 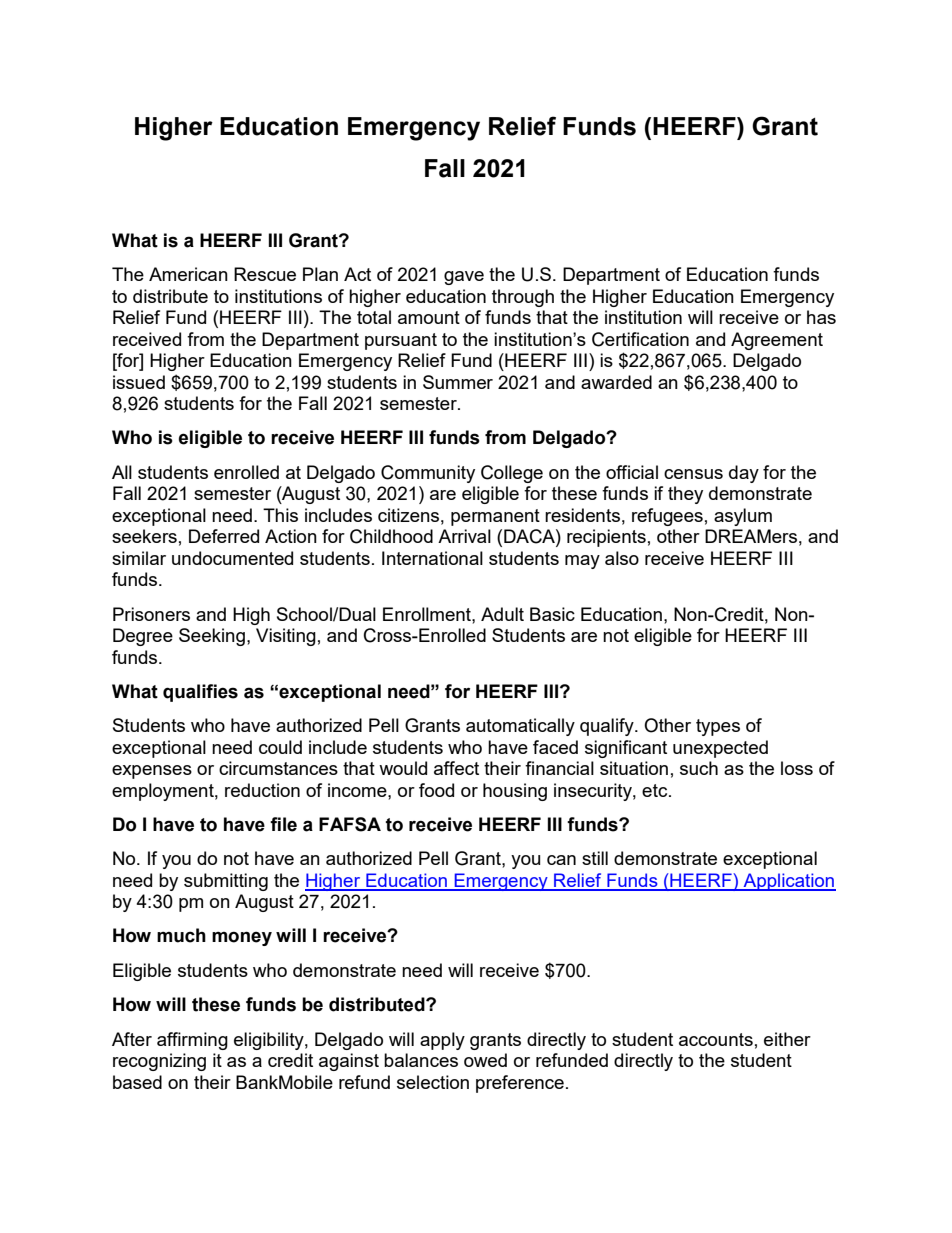 I want to click on Agreement, so click(x=777, y=341).
